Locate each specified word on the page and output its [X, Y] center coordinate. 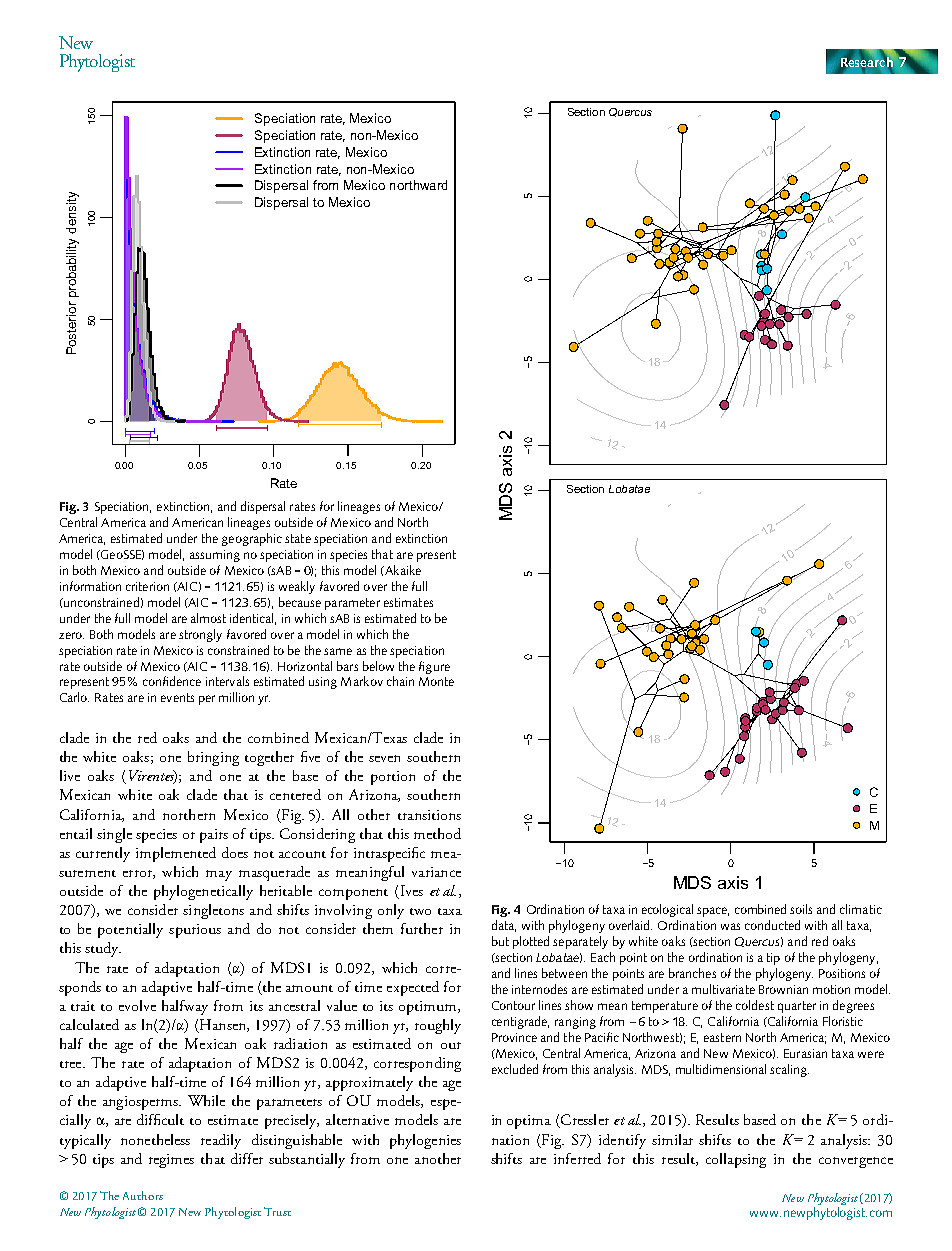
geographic [252, 539]
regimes [171, 1161]
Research [867, 61]
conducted [772, 925]
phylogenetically [203, 892]
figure [434, 667]
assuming [215, 556]
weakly [297, 587]
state [298, 538]
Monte [436, 681]
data [504, 926]
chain [400, 681]
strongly [200, 635]
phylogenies [425, 1141]
